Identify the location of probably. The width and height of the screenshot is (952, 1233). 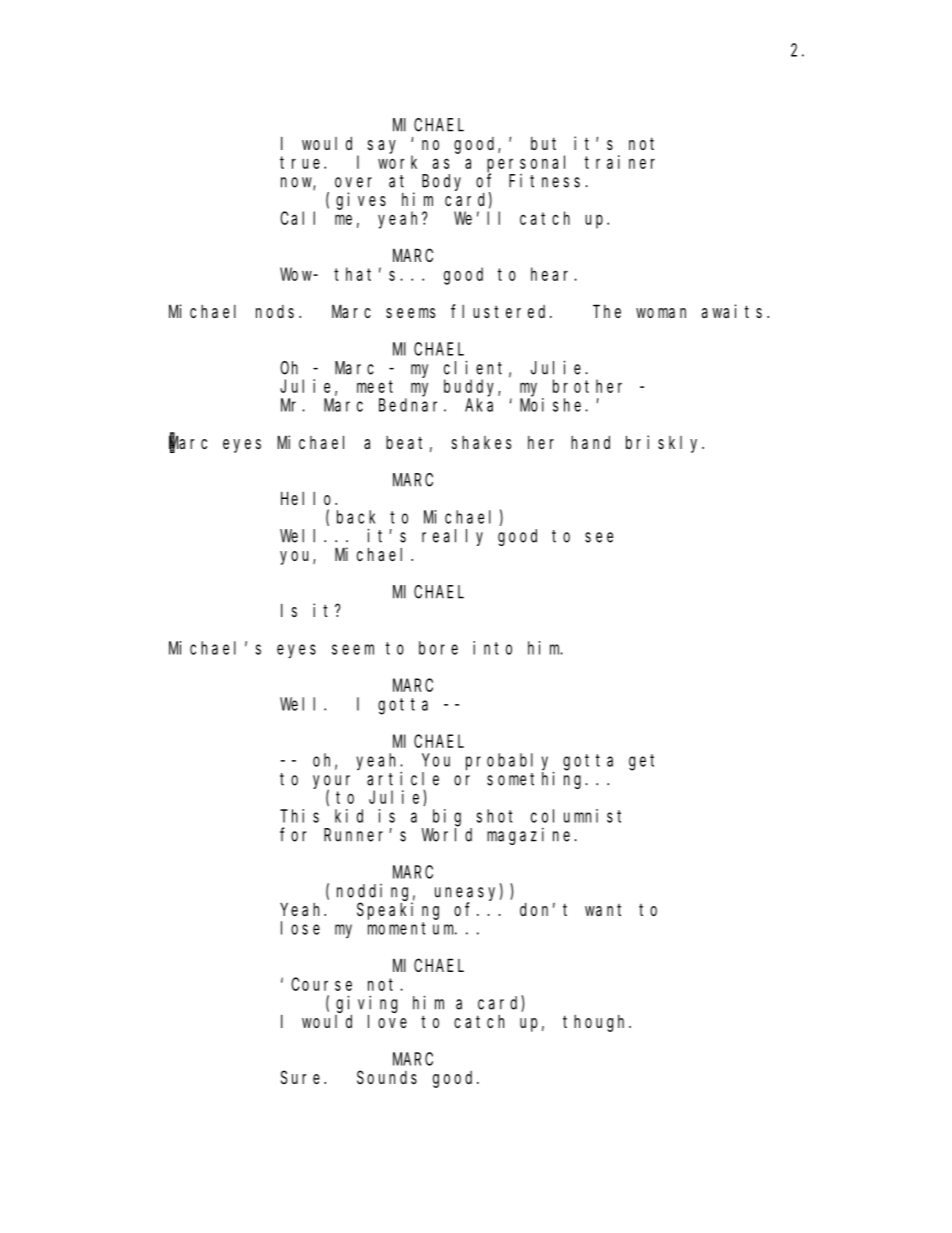
(510, 762).
